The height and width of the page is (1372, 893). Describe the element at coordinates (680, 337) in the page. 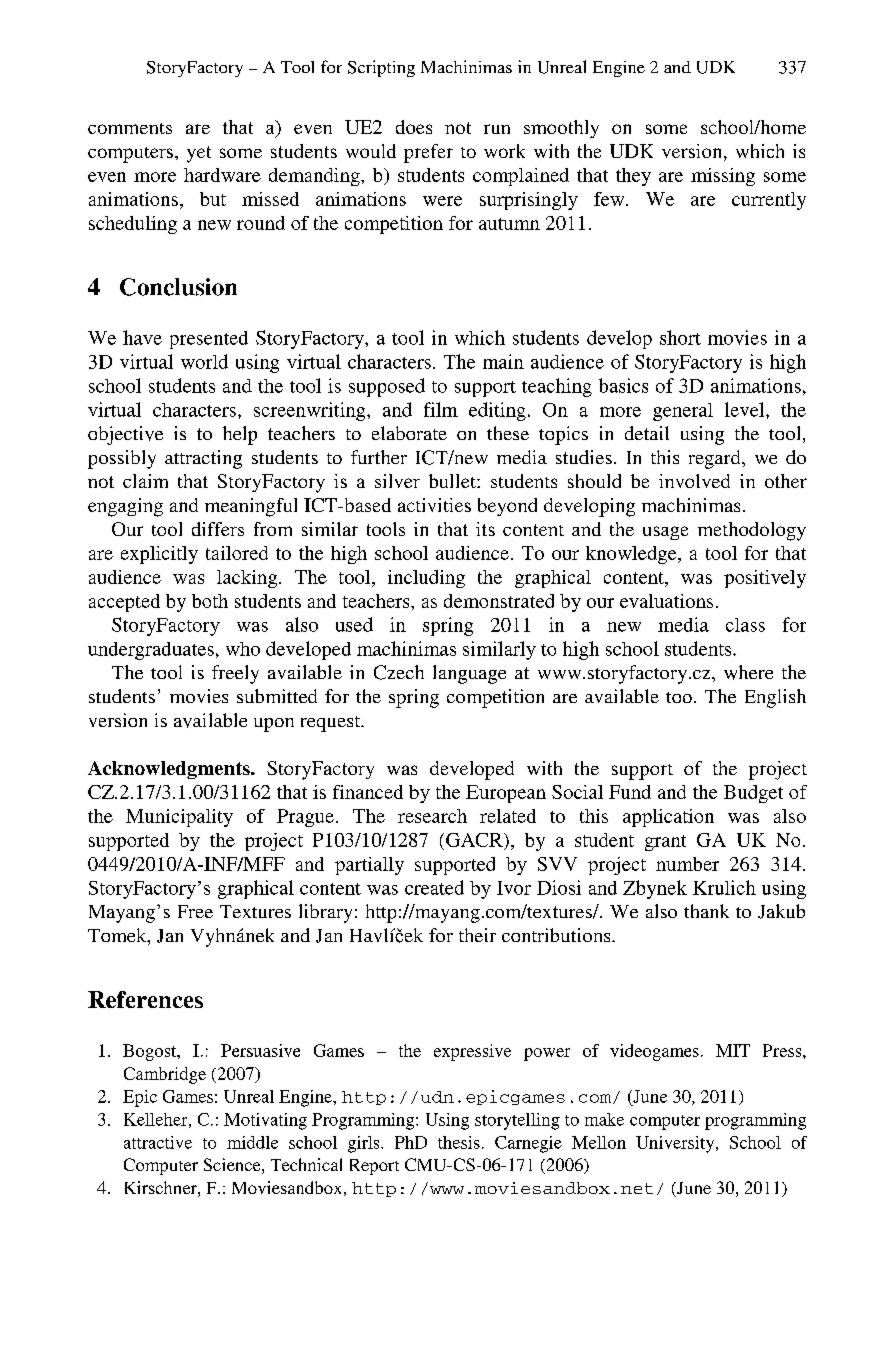

I see `short` at that location.
